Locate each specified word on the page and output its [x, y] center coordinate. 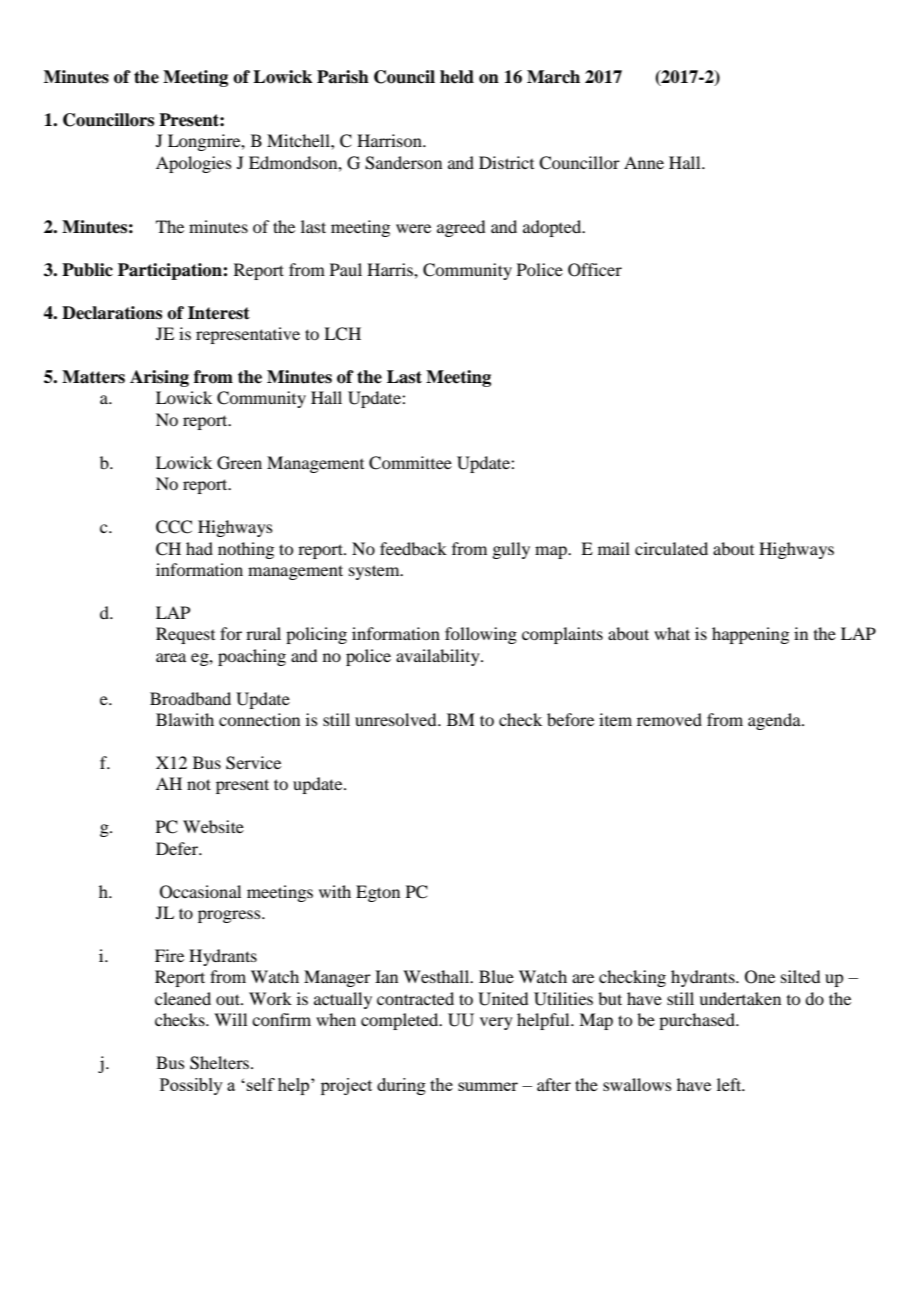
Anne [644, 162]
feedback [413, 548]
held [457, 77]
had [199, 548]
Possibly [191, 1086]
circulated [671, 548]
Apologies [194, 164]
